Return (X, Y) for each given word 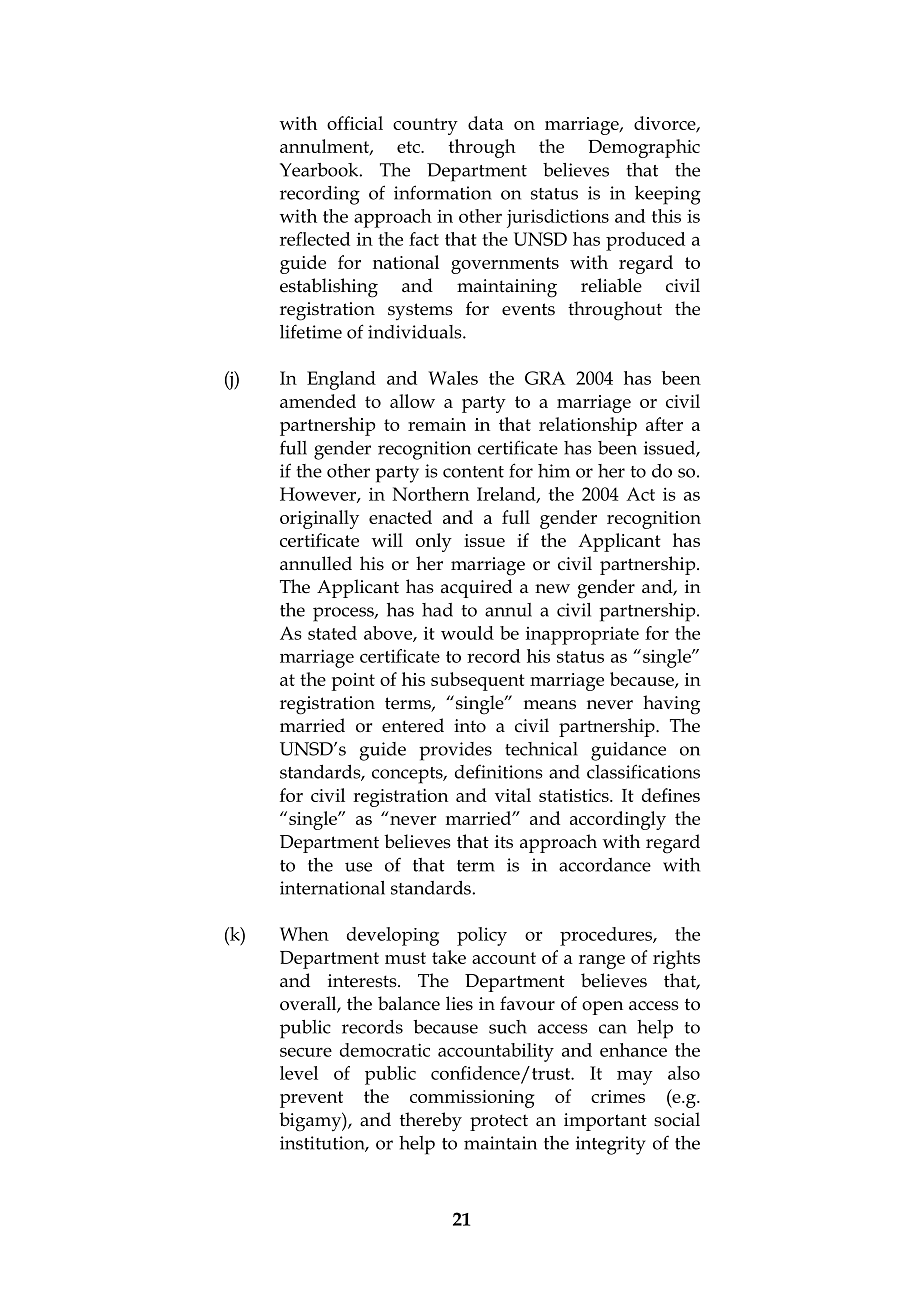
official (355, 123)
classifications (643, 771)
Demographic (644, 148)
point (353, 682)
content (473, 472)
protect (499, 1122)
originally (319, 519)
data (486, 123)
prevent (311, 1099)
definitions (499, 771)
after (664, 424)
